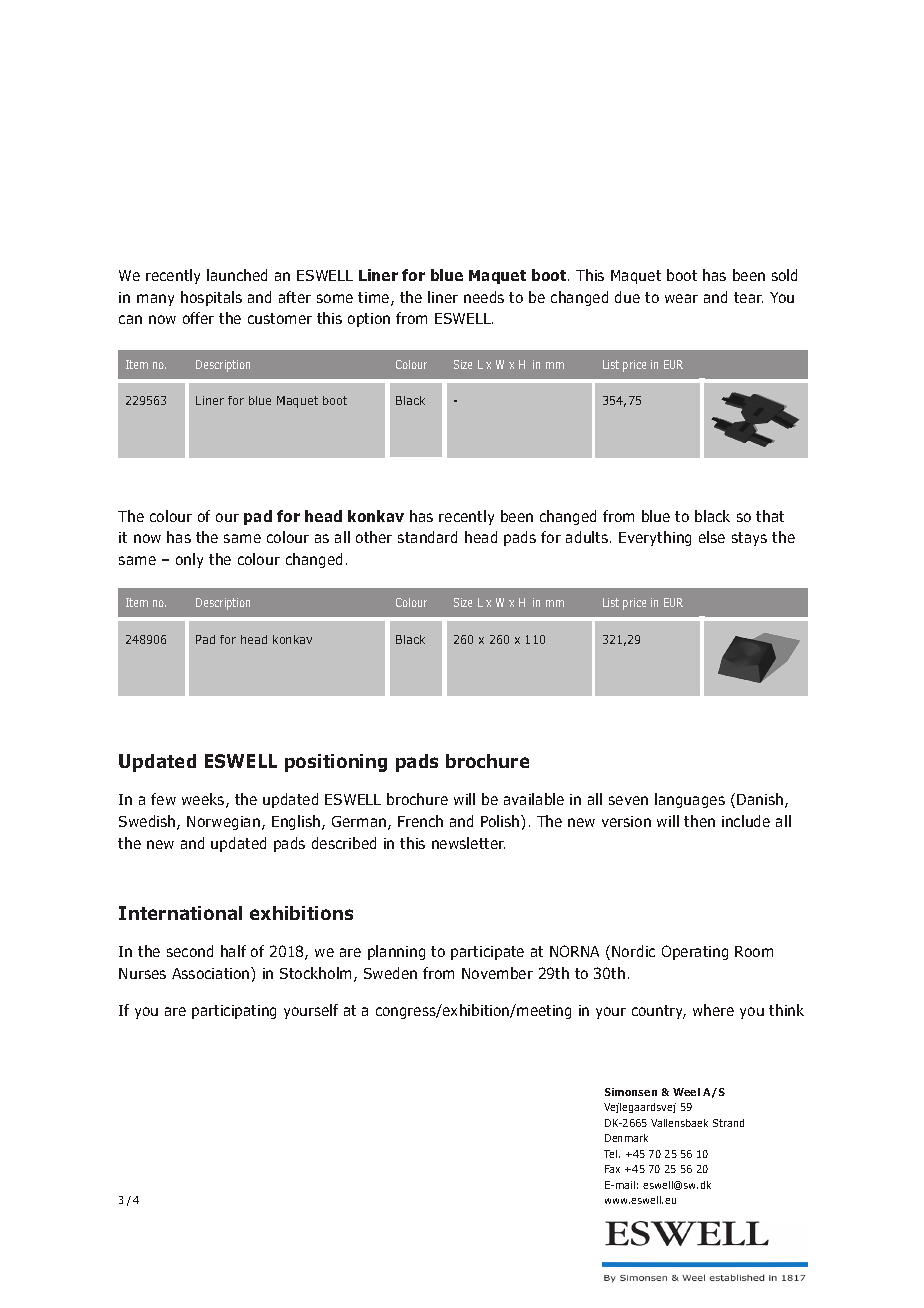 This page has width=924, height=1308. What do you see at coordinates (728, 1123) in the page?
I see `Strand` at bounding box center [728, 1123].
